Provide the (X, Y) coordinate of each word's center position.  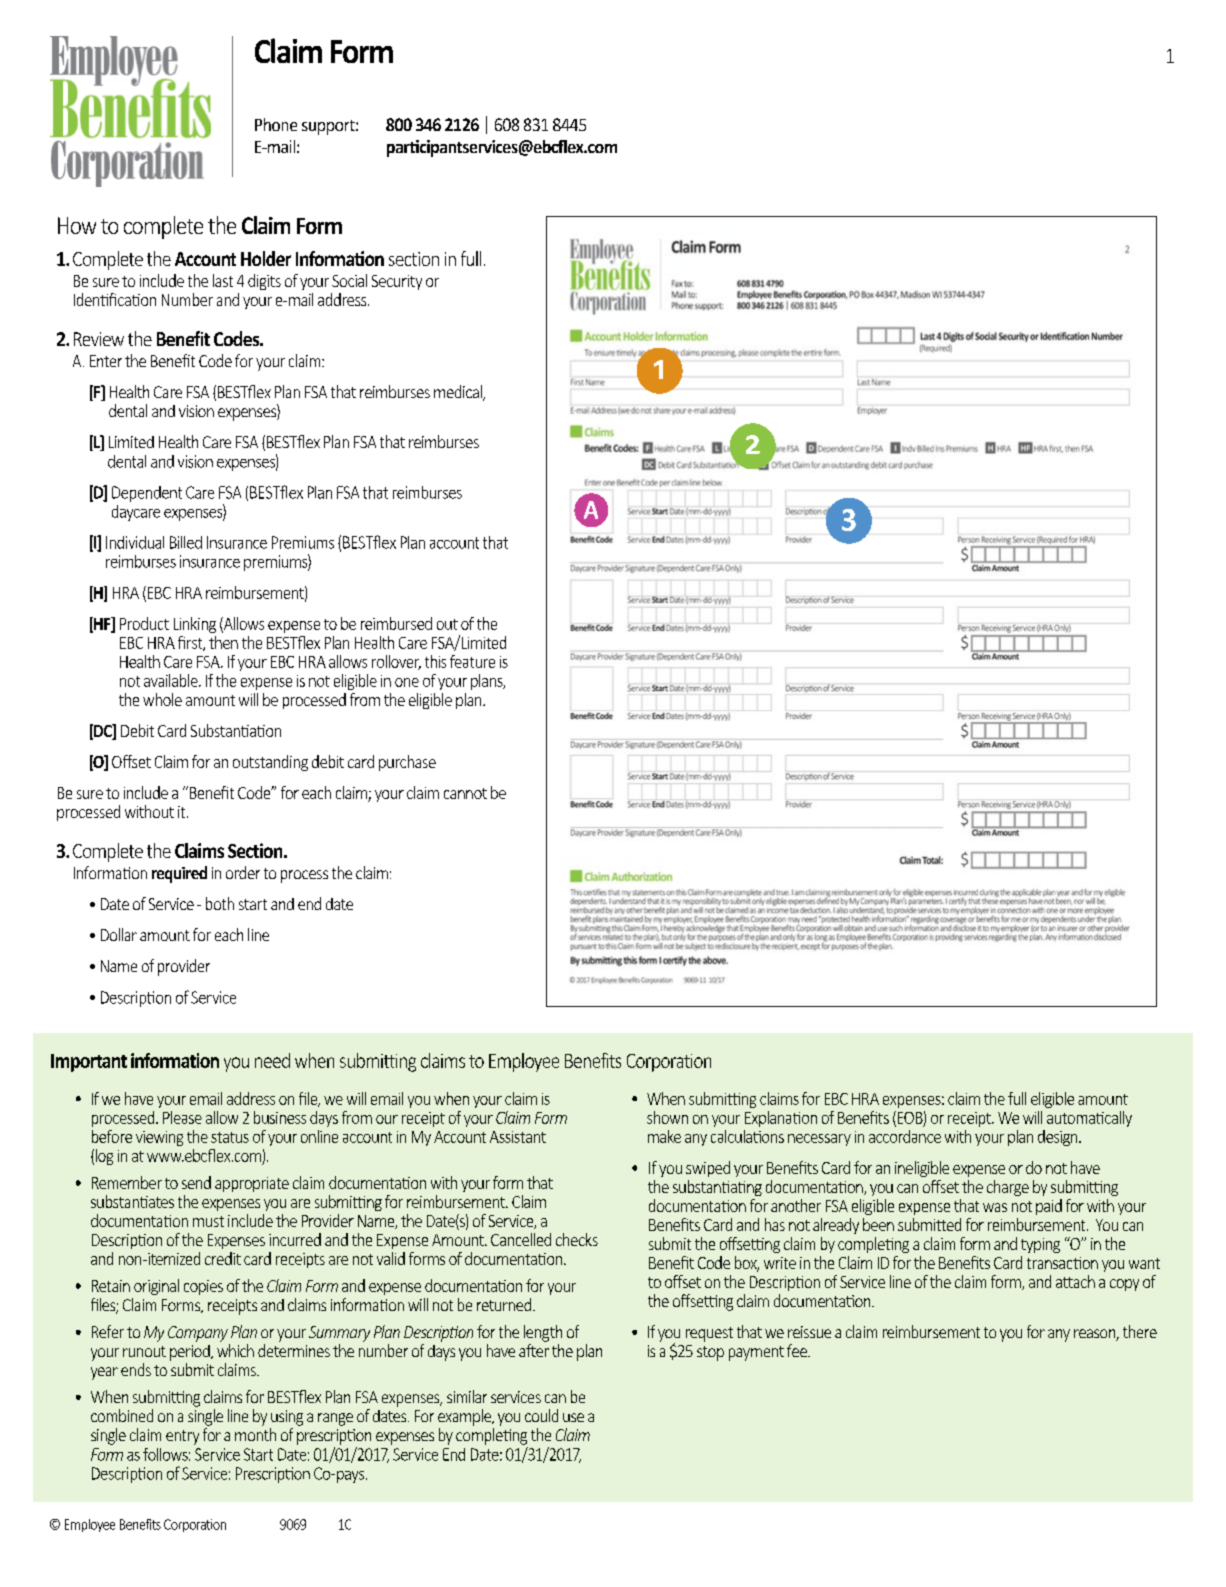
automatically (1089, 1119)
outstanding (270, 763)
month (255, 1434)
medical (459, 393)
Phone (276, 124)
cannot (465, 793)
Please (182, 1117)
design (1059, 1138)
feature (472, 661)
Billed (186, 542)
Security (397, 282)
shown (667, 1117)
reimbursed (396, 623)
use (573, 1417)
